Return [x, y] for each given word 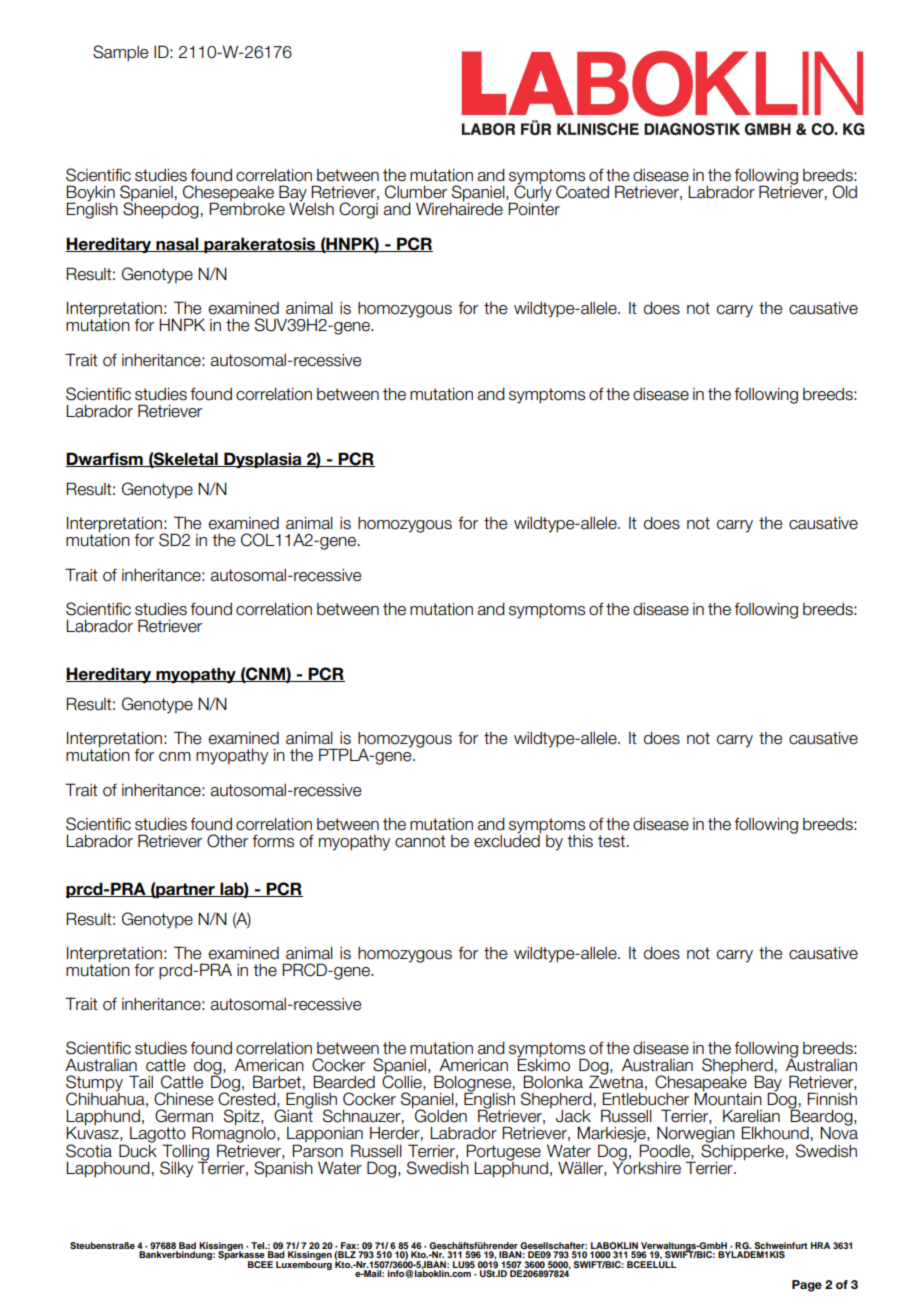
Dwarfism [105, 459]
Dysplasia [263, 460]
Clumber [416, 192]
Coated [582, 192]
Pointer [534, 208]
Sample [120, 53]
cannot [420, 841]
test [611, 841]
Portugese [503, 1152]
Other [227, 841]
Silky [176, 1169]
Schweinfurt [780, 1247]
